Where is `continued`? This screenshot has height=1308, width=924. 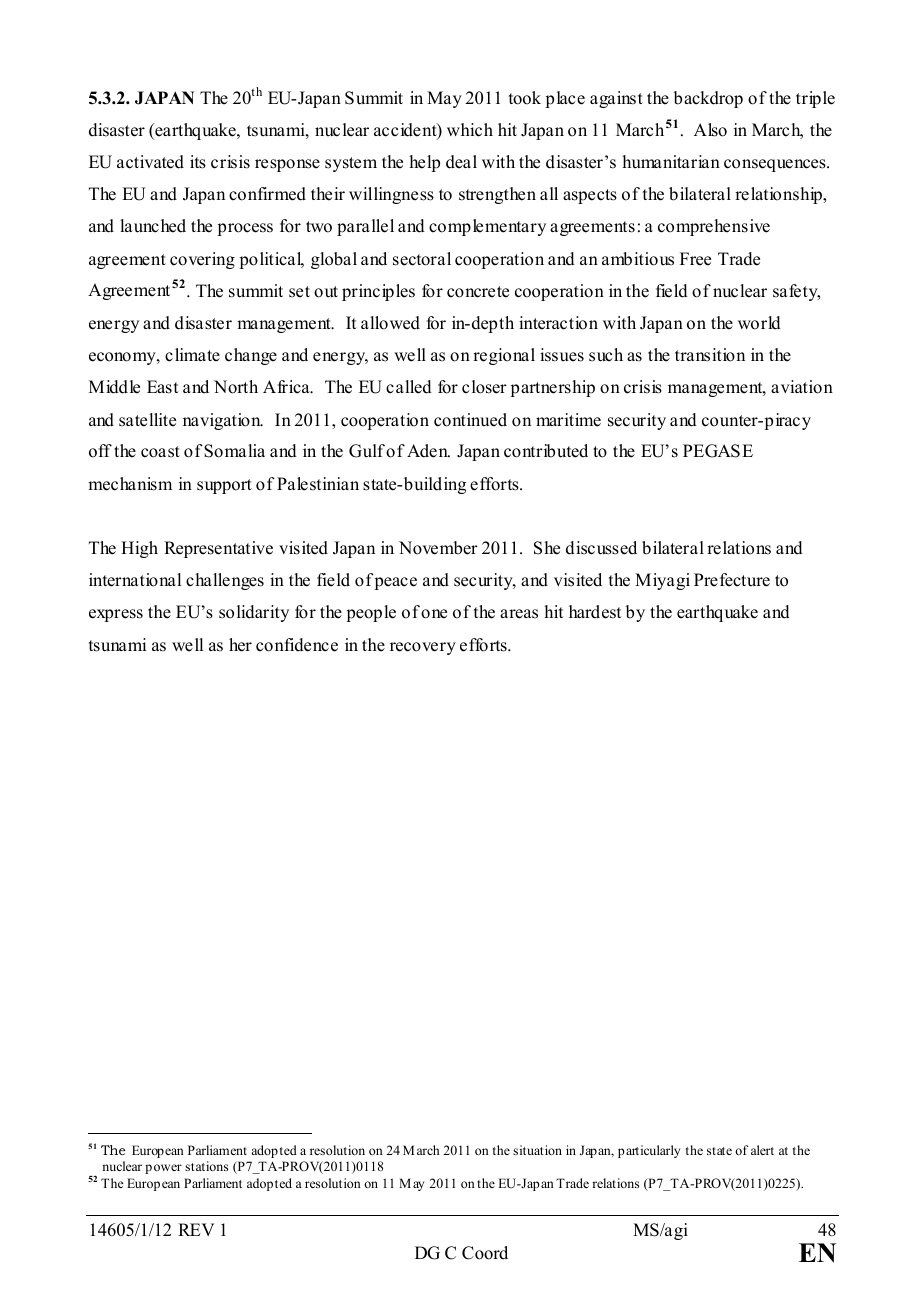
continued is located at coordinates (470, 420).
